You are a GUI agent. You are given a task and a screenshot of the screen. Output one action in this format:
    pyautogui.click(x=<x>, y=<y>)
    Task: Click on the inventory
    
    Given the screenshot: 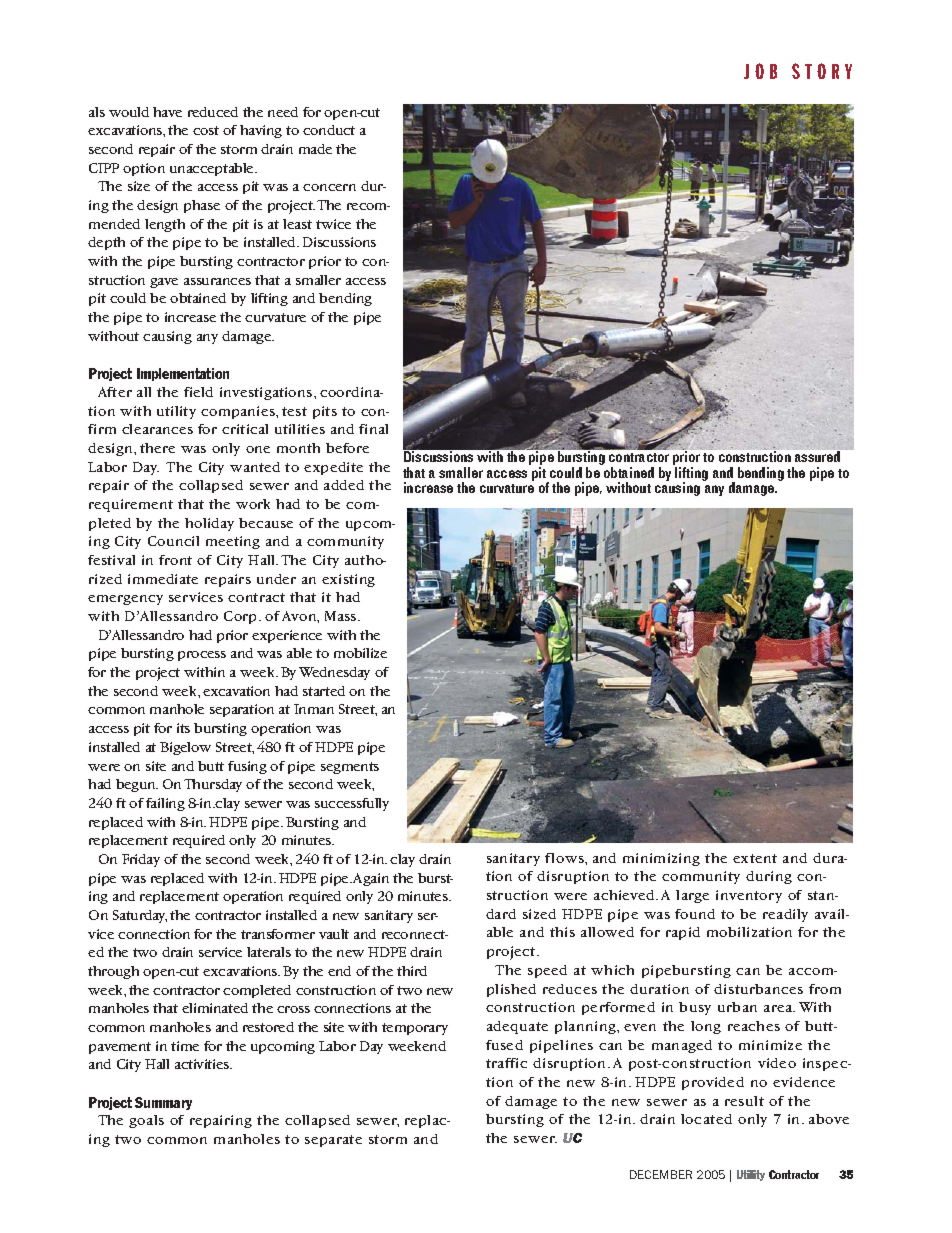 What is the action you would take?
    pyautogui.click(x=749, y=896)
